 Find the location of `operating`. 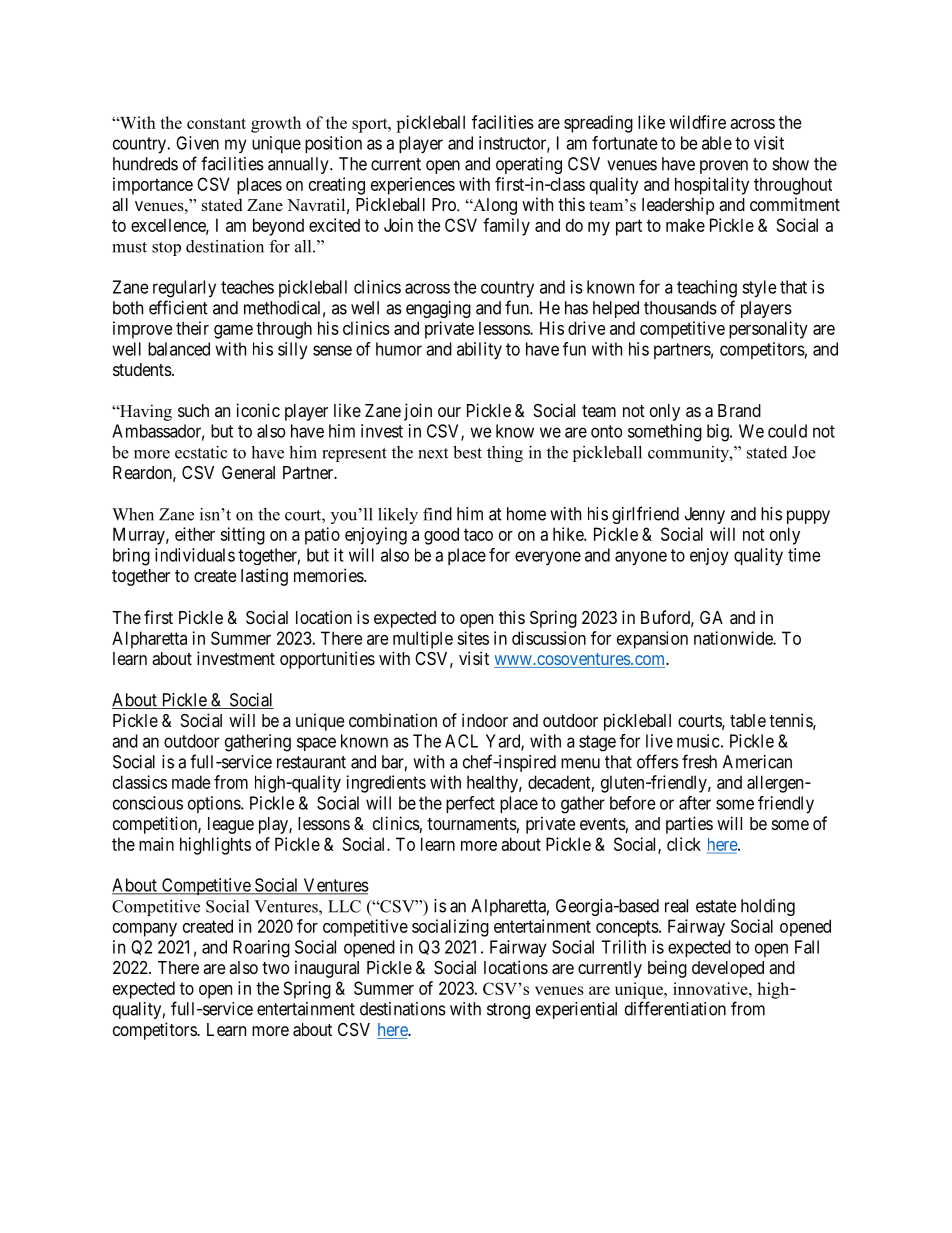

operating is located at coordinates (529, 165).
